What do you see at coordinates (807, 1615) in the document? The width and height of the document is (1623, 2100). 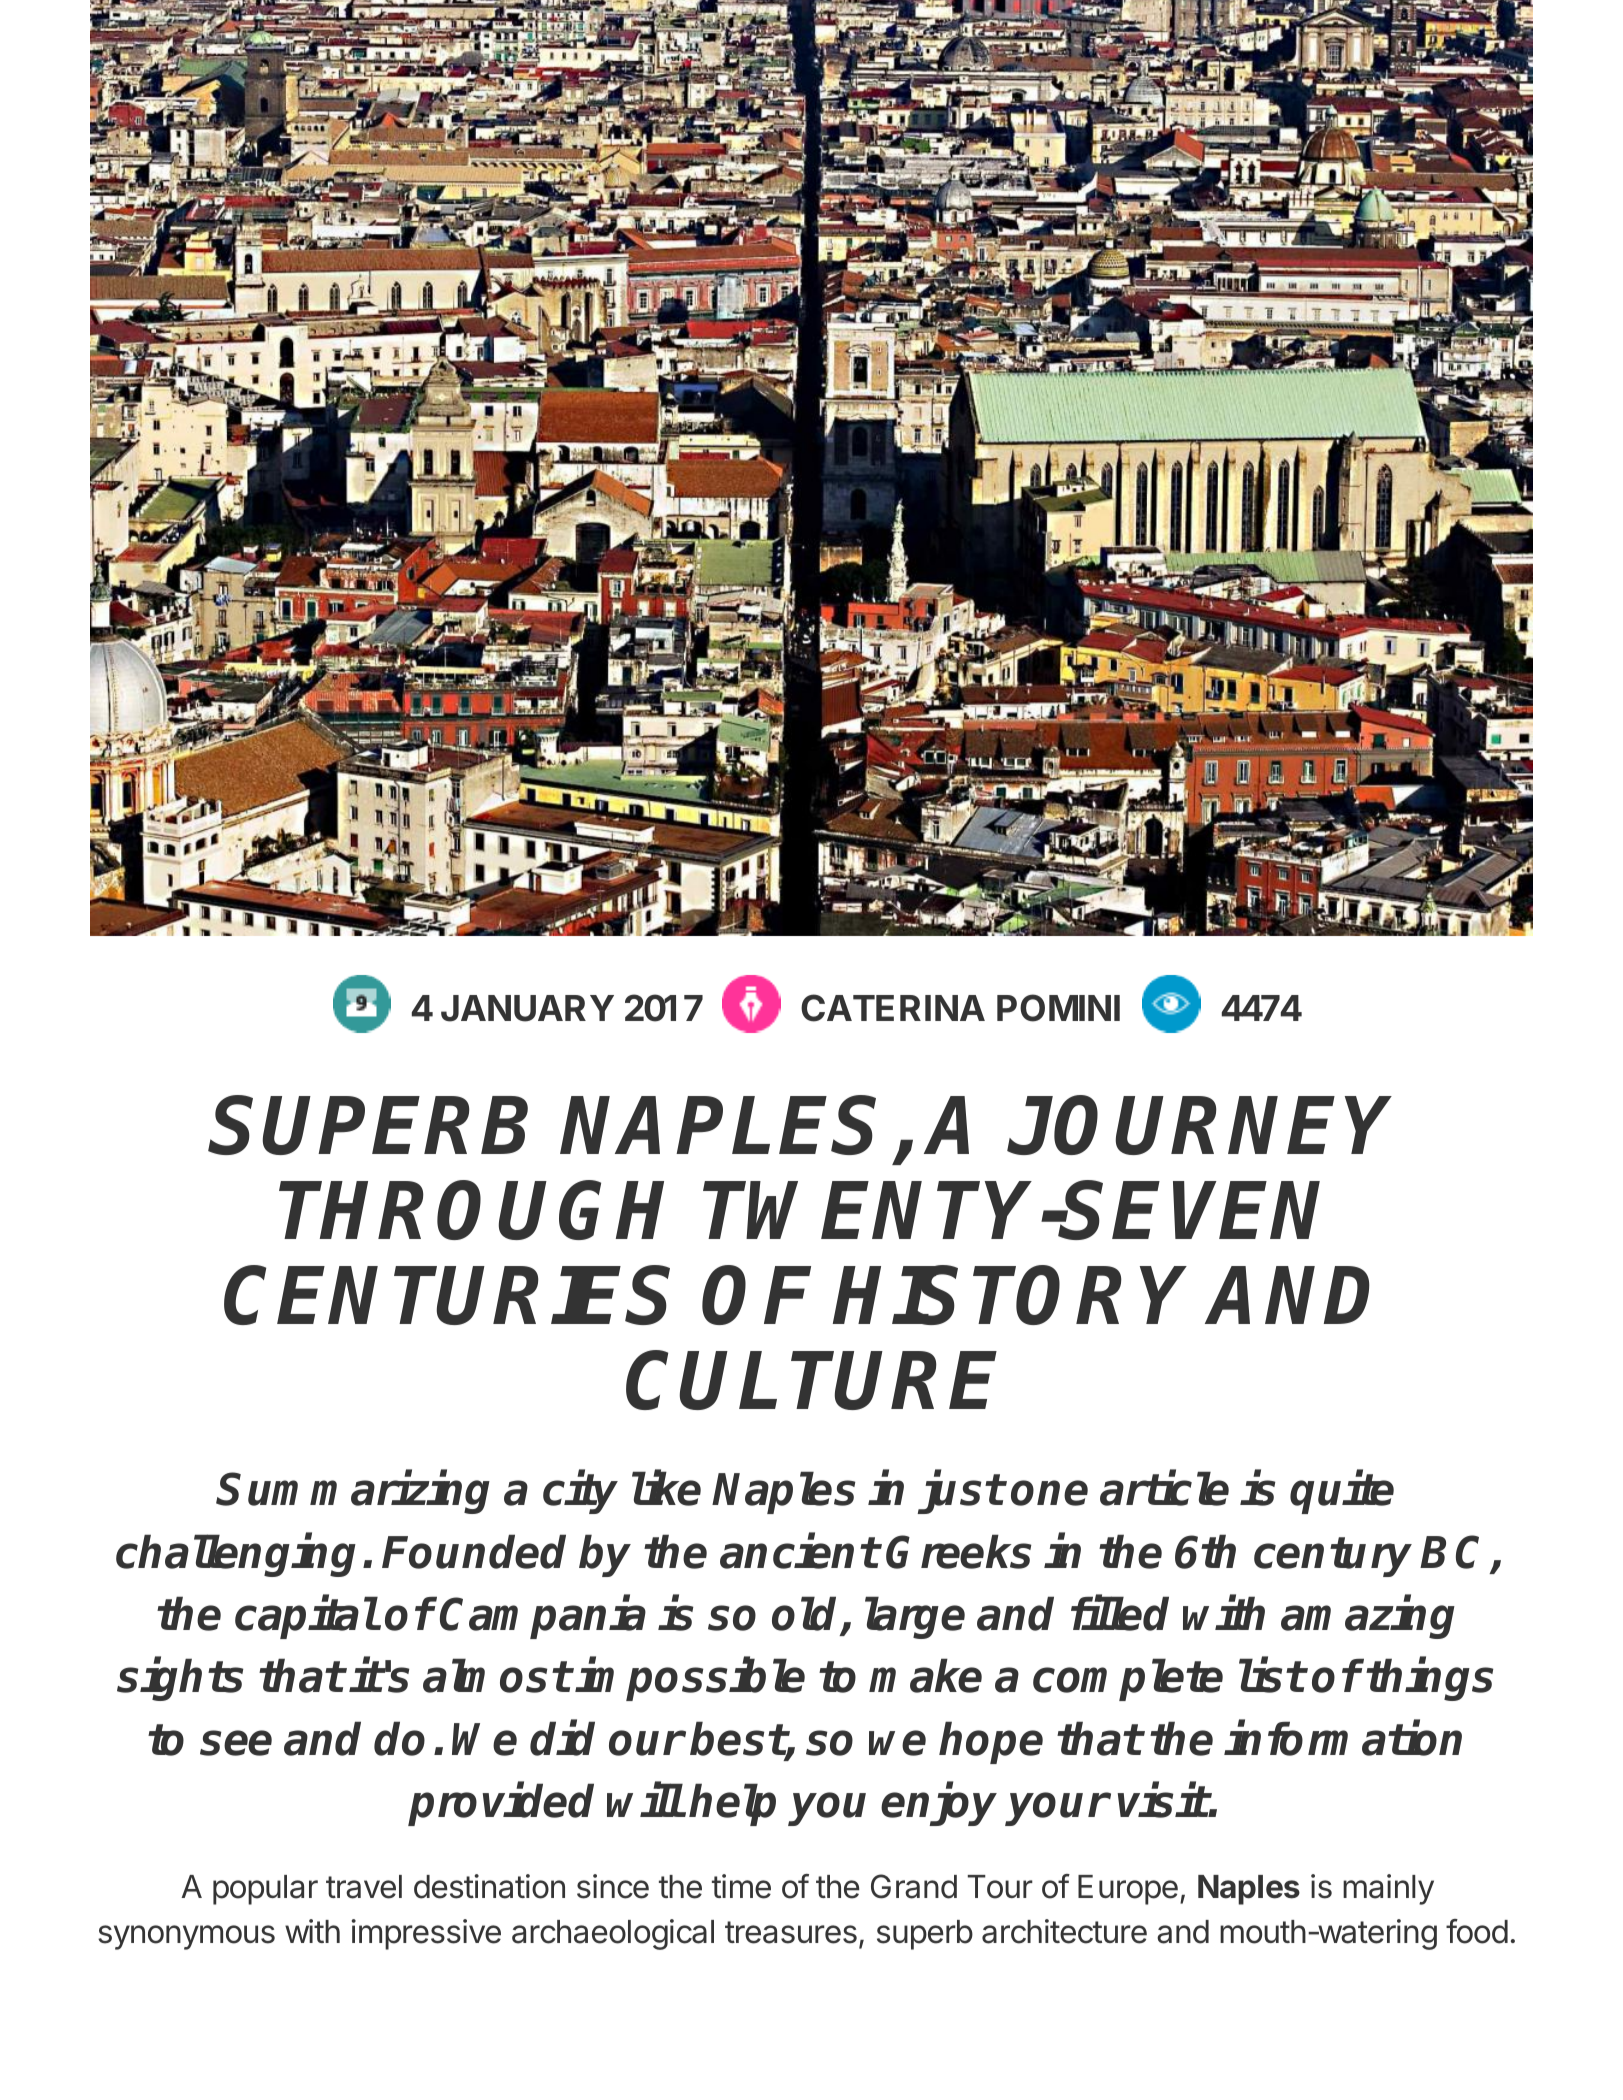 I see `old` at bounding box center [807, 1615].
